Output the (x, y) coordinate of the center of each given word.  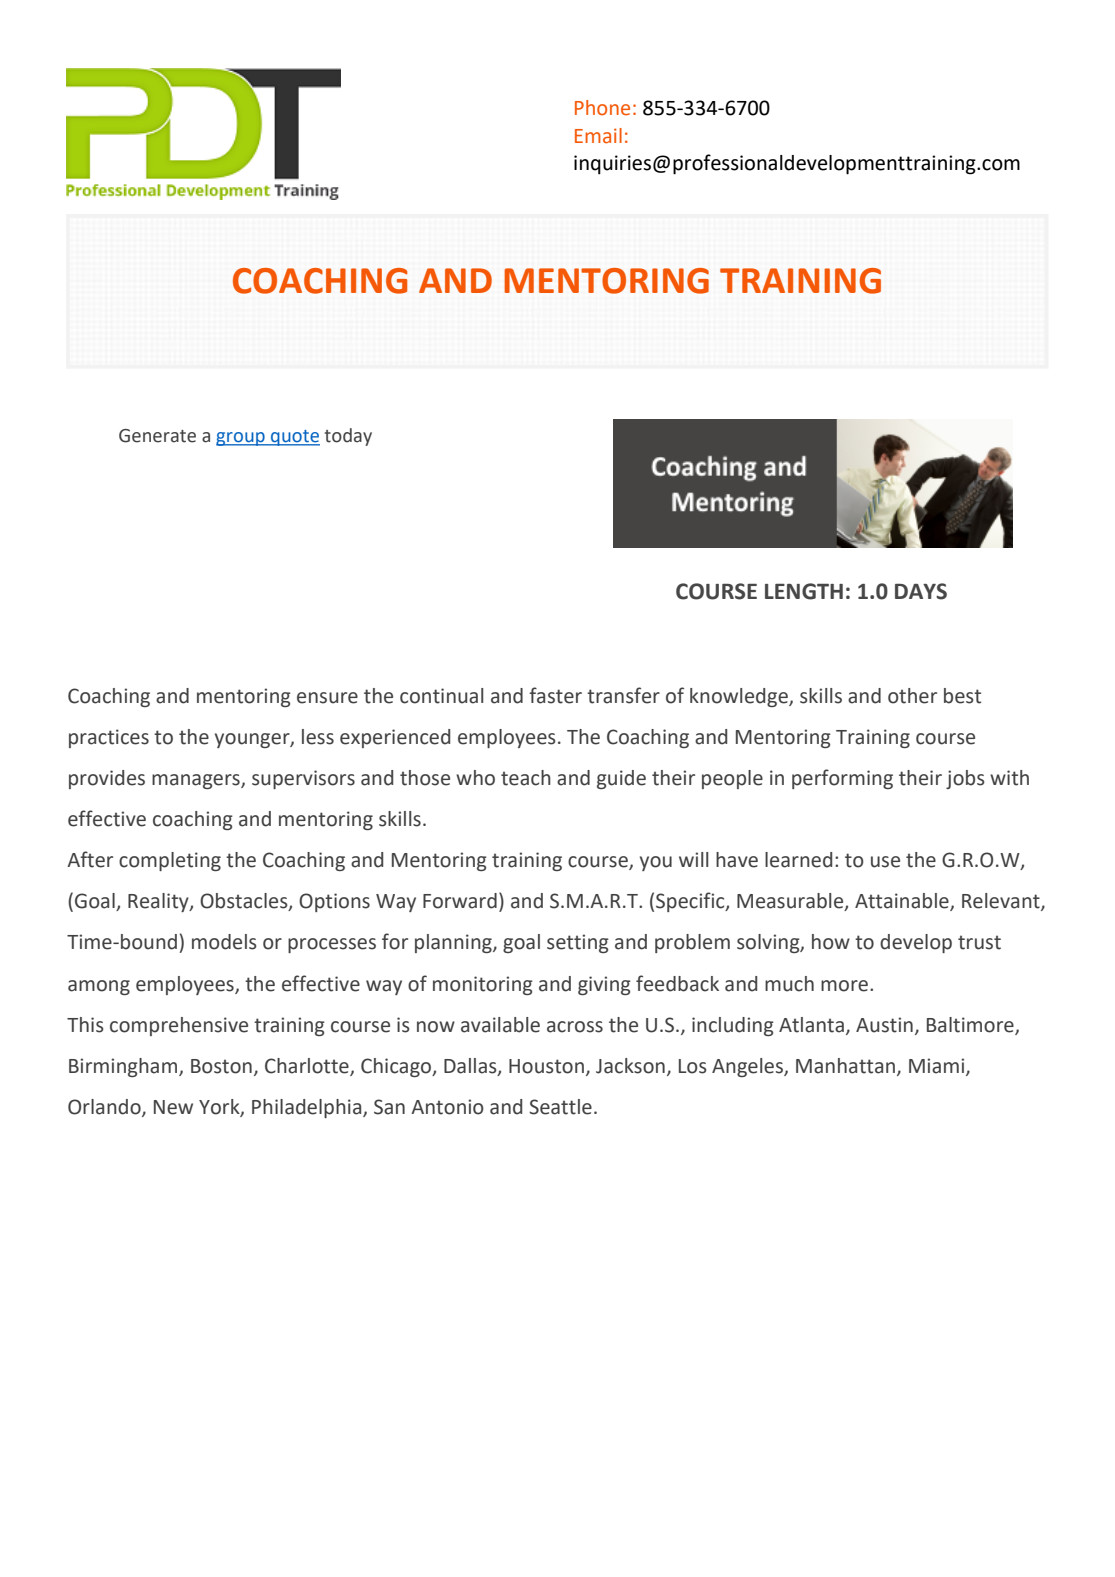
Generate (157, 436)
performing (842, 779)
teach (526, 778)
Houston (546, 1066)
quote (294, 438)
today (348, 437)
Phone (602, 107)
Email (598, 135)
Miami (938, 1067)
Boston (221, 1066)
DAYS (921, 591)
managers (197, 781)
